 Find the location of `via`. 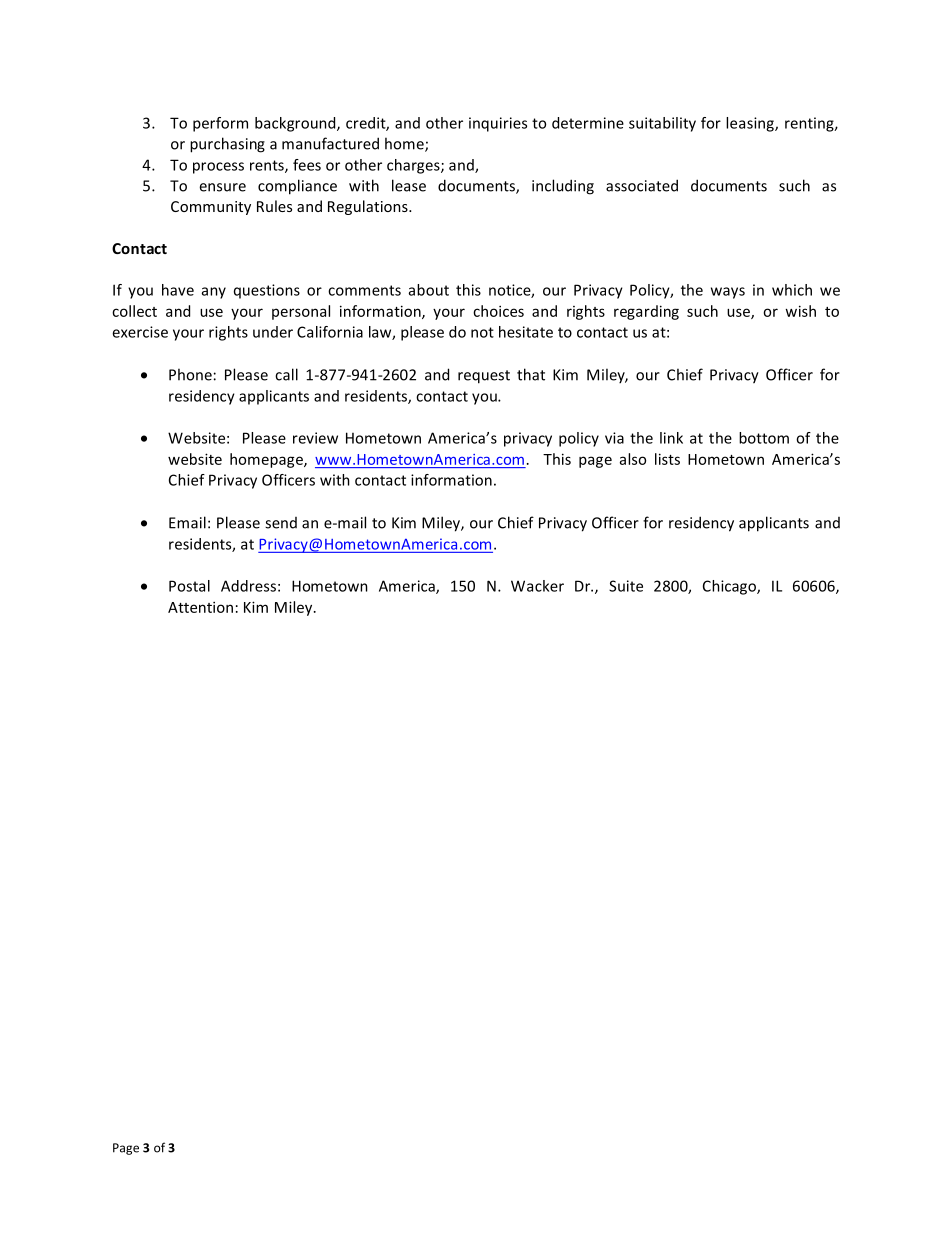

via is located at coordinates (614, 438).
